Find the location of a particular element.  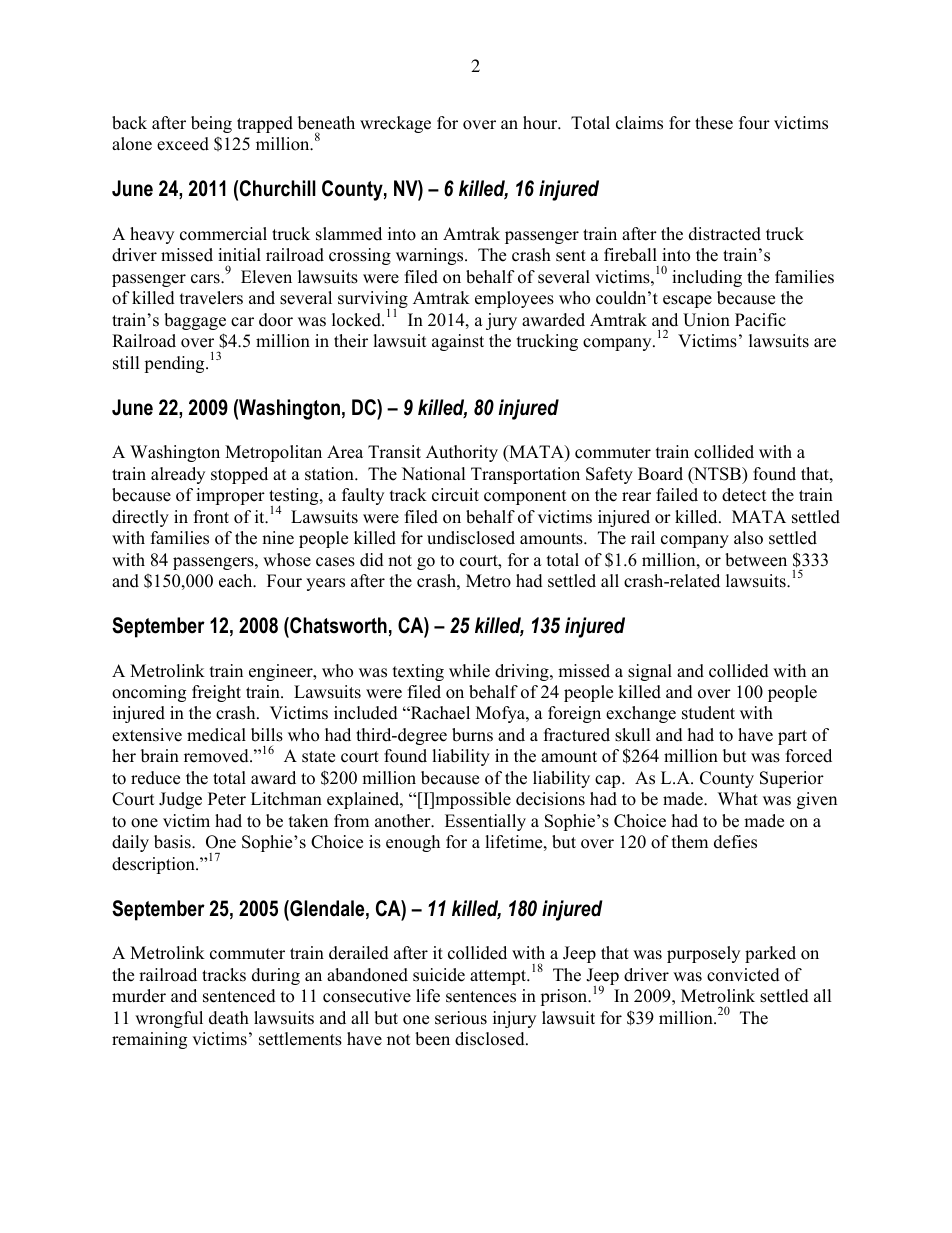

exceed is located at coordinates (183, 144).
